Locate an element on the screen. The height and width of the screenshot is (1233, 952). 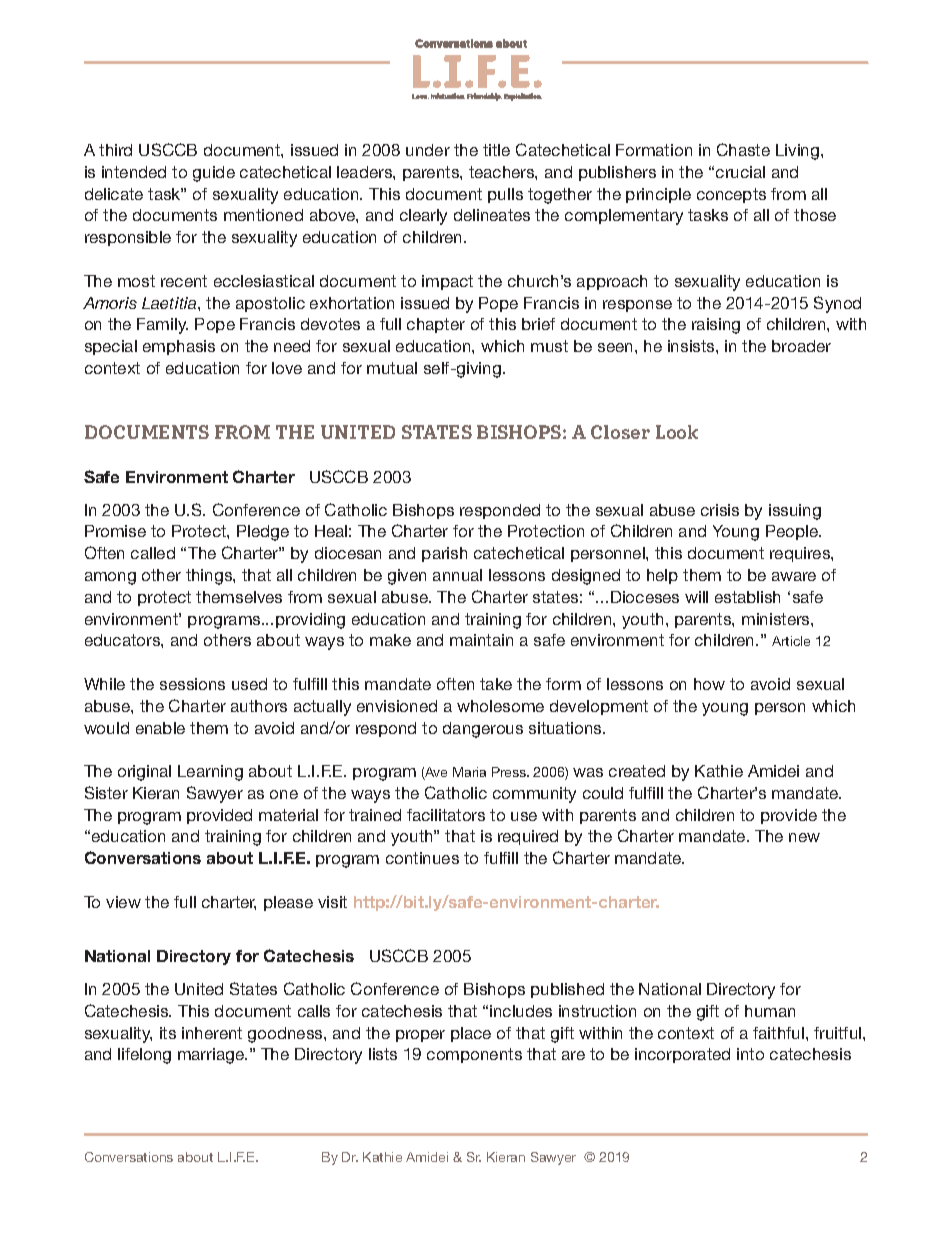
pulls is located at coordinates (505, 195).
